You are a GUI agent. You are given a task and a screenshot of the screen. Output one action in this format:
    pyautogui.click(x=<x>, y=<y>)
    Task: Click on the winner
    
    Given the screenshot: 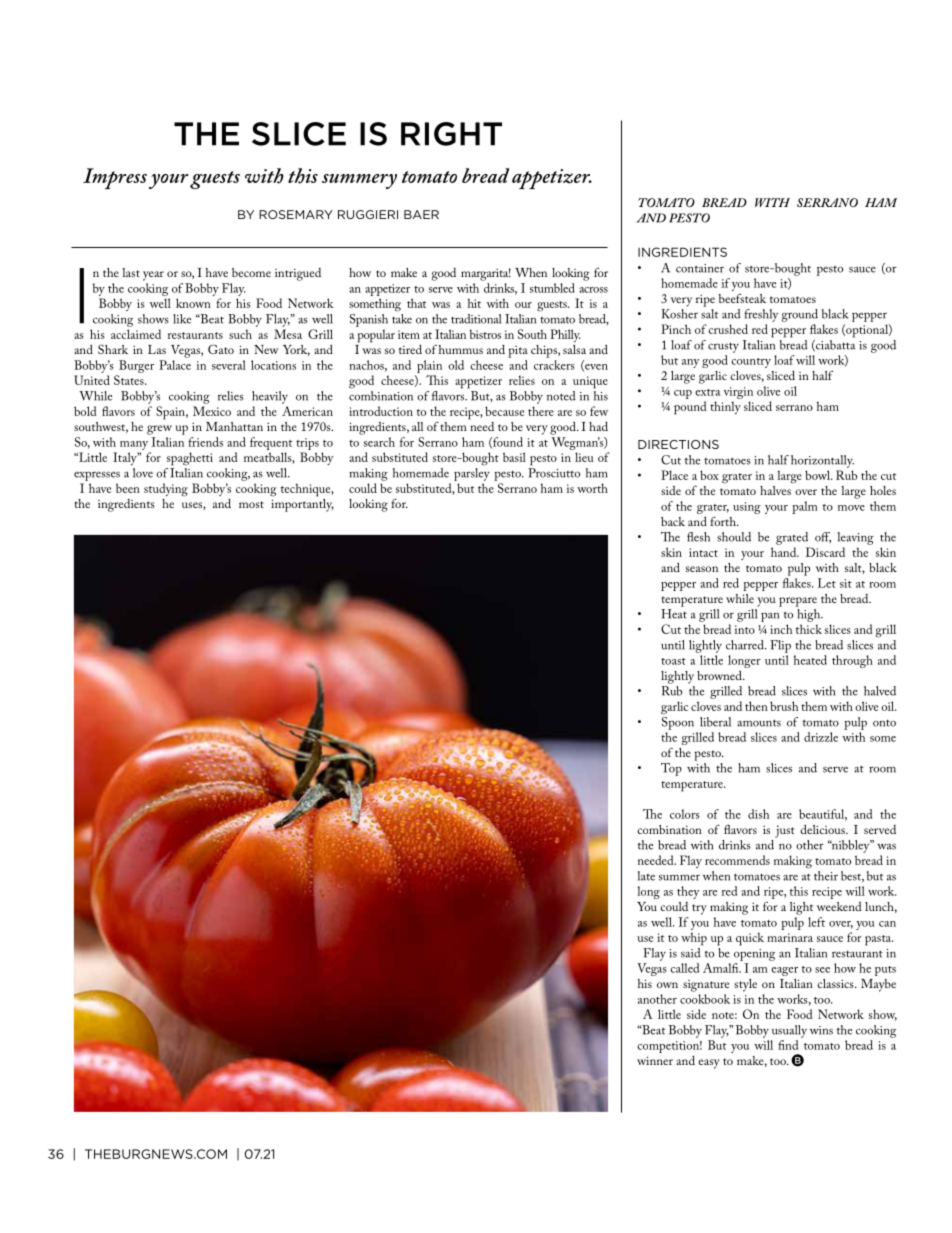 What is the action you would take?
    pyautogui.click(x=655, y=1060)
